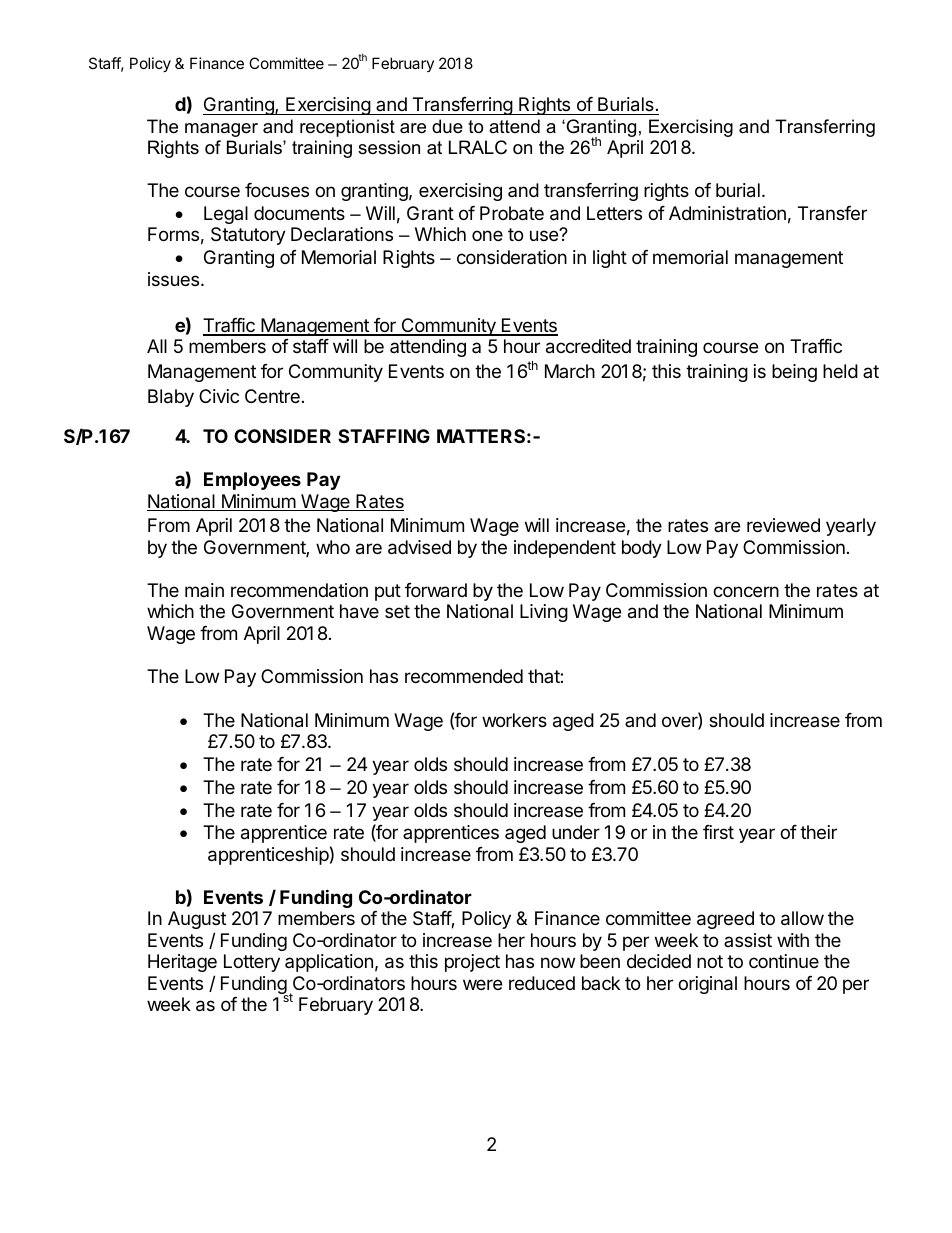 The height and width of the image is (1233, 952). Describe the element at coordinates (299, 590) in the image. I see `recommendation` at that location.
